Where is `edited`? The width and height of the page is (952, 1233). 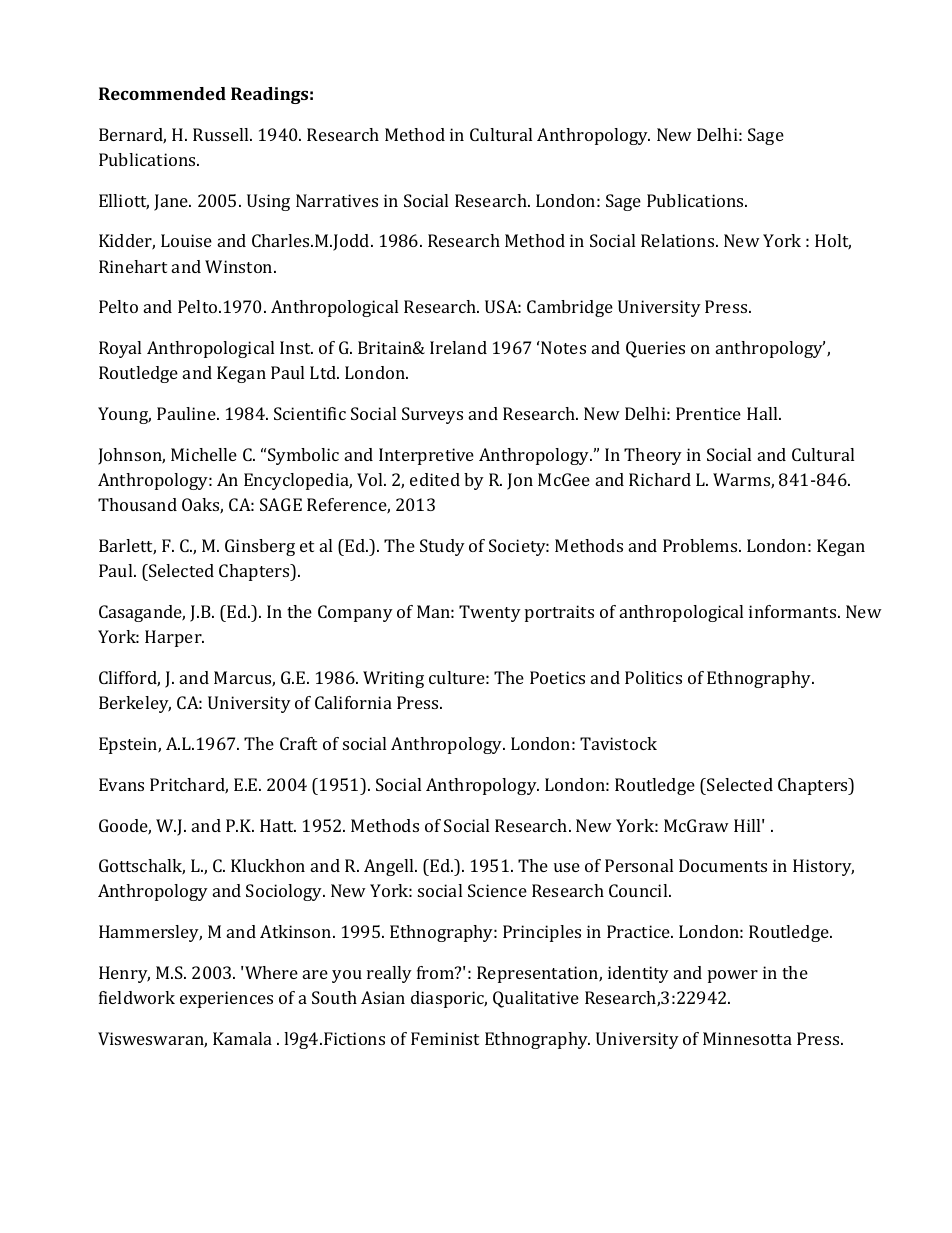 edited is located at coordinates (435, 479).
